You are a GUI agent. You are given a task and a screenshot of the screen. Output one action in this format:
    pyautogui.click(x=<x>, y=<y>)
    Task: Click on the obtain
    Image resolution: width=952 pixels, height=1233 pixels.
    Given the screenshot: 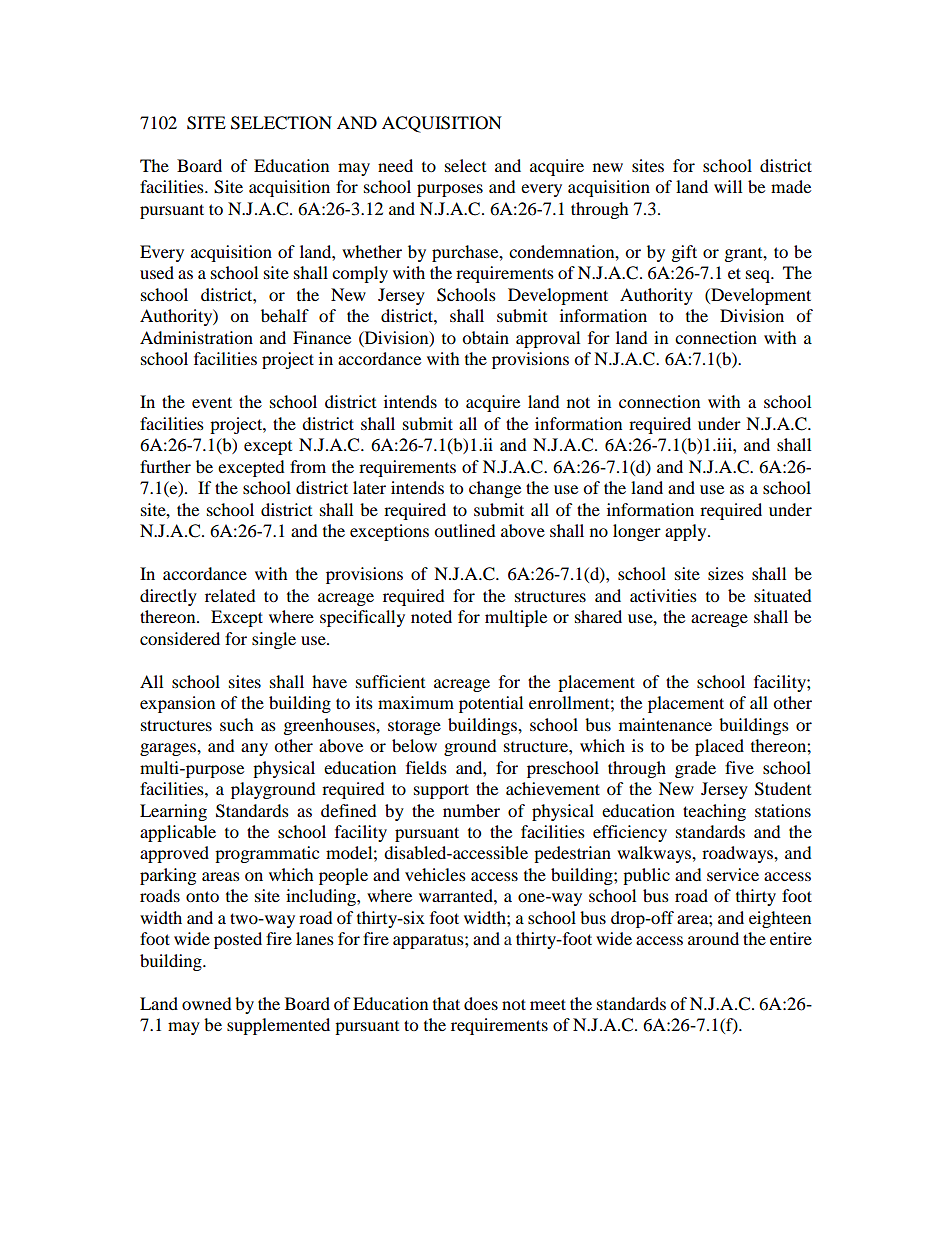 What is the action you would take?
    pyautogui.click(x=485, y=337)
